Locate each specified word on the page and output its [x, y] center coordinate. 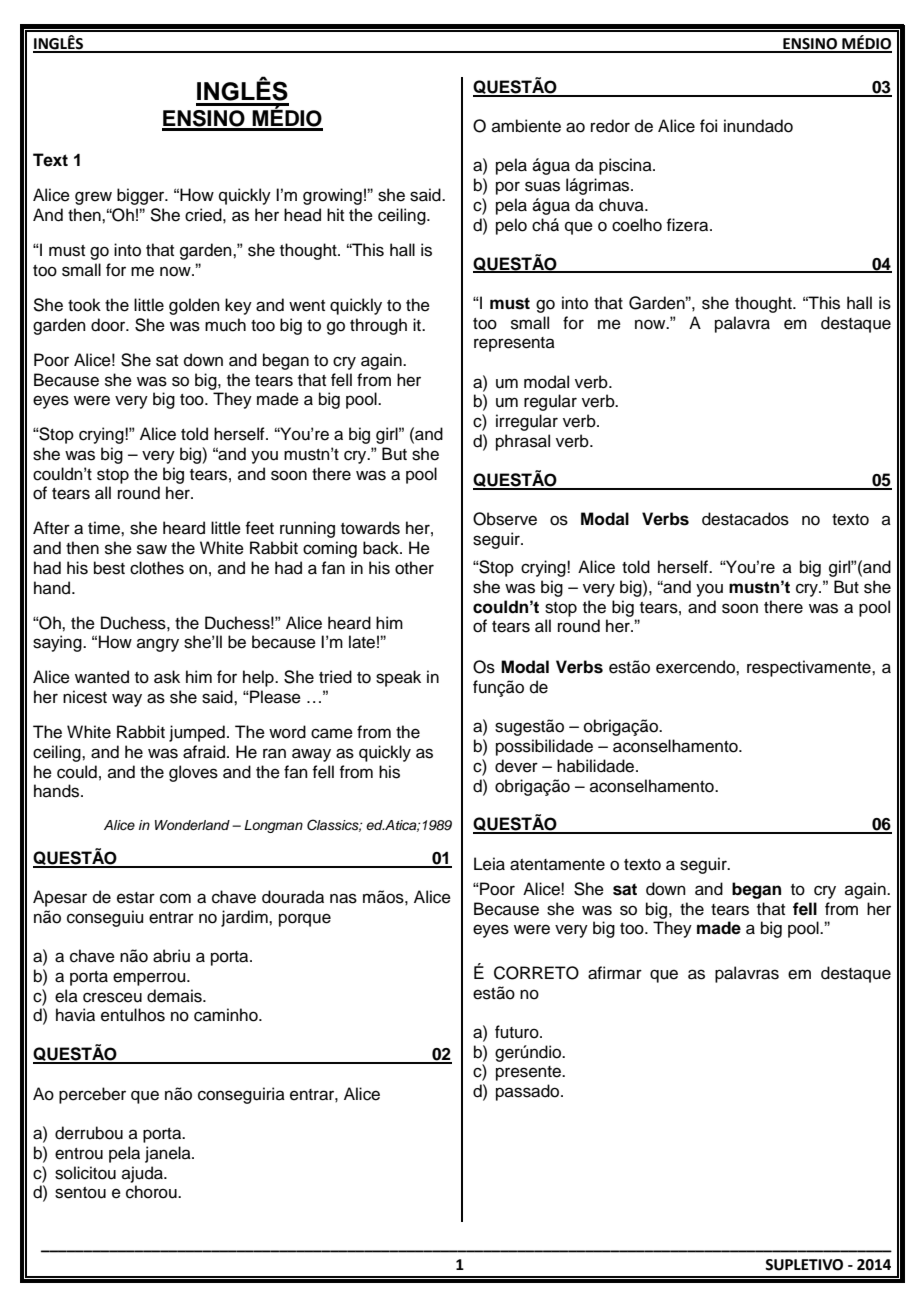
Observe [505, 519]
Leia [489, 864]
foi [708, 126]
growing [332, 196]
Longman [273, 826]
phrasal [523, 442]
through [378, 326]
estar [136, 898]
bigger [142, 196]
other [414, 568]
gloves [193, 773]
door [109, 325]
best [109, 568]
